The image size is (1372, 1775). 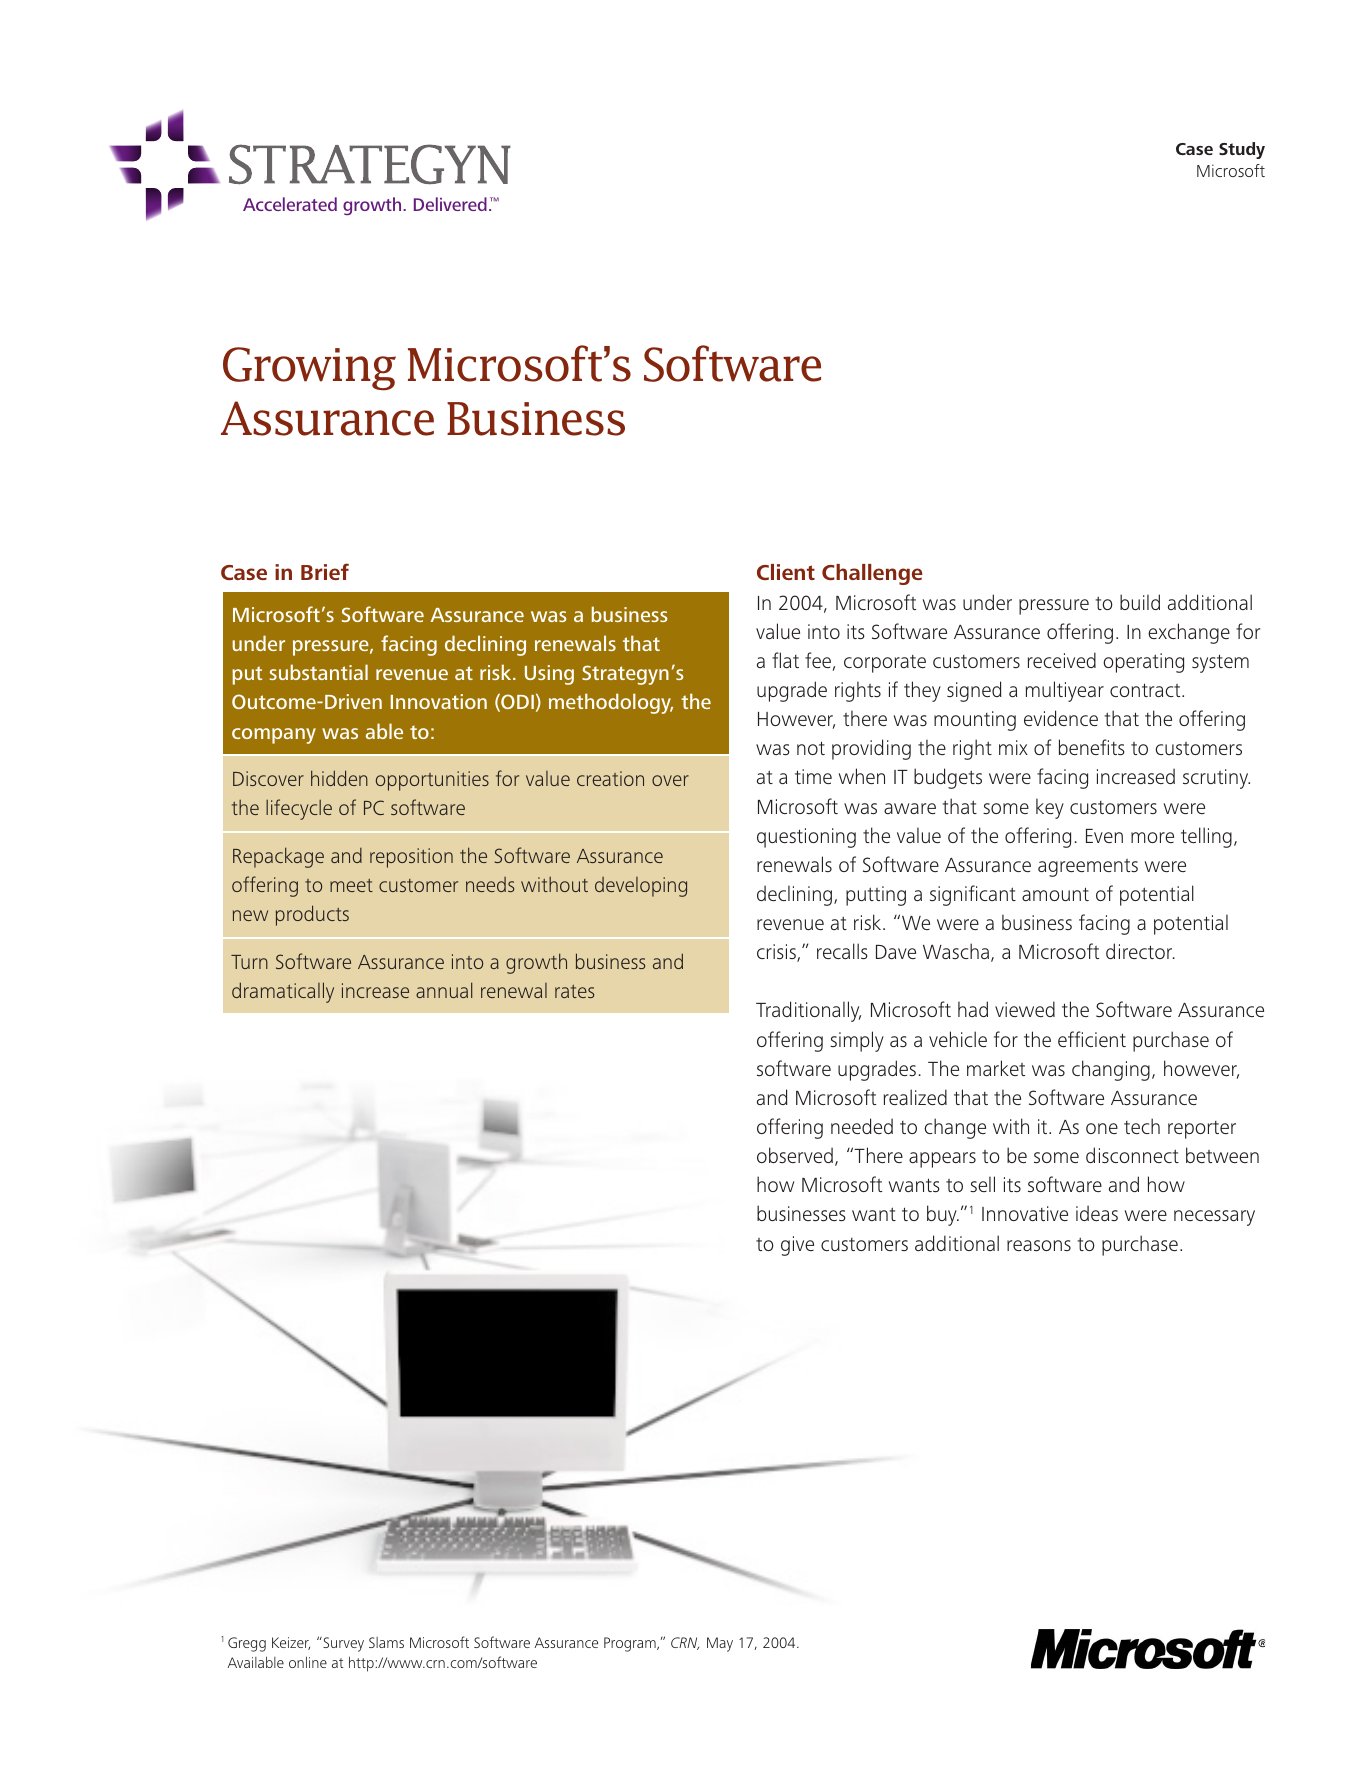 What do you see at coordinates (283, 992) in the page?
I see `dramatically` at bounding box center [283, 992].
